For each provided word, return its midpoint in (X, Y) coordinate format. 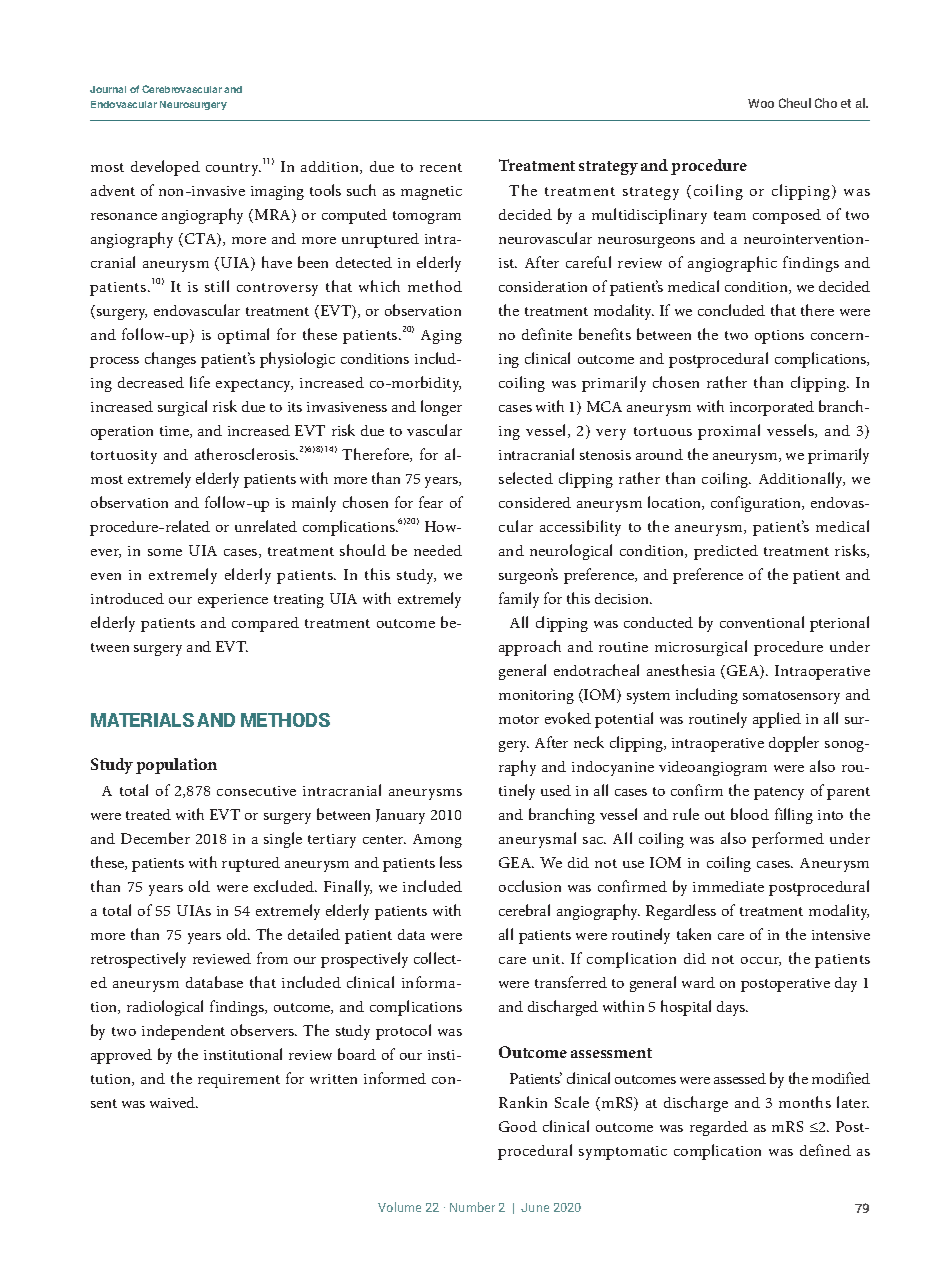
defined (825, 1150)
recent (441, 167)
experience (233, 601)
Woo (761, 103)
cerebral (524, 910)
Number (472, 1207)
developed (165, 168)
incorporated (772, 408)
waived (174, 1102)
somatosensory (791, 697)
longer (441, 408)
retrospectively (138, 960)
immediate (728, 886)
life (200, 382)
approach (530, 648)
